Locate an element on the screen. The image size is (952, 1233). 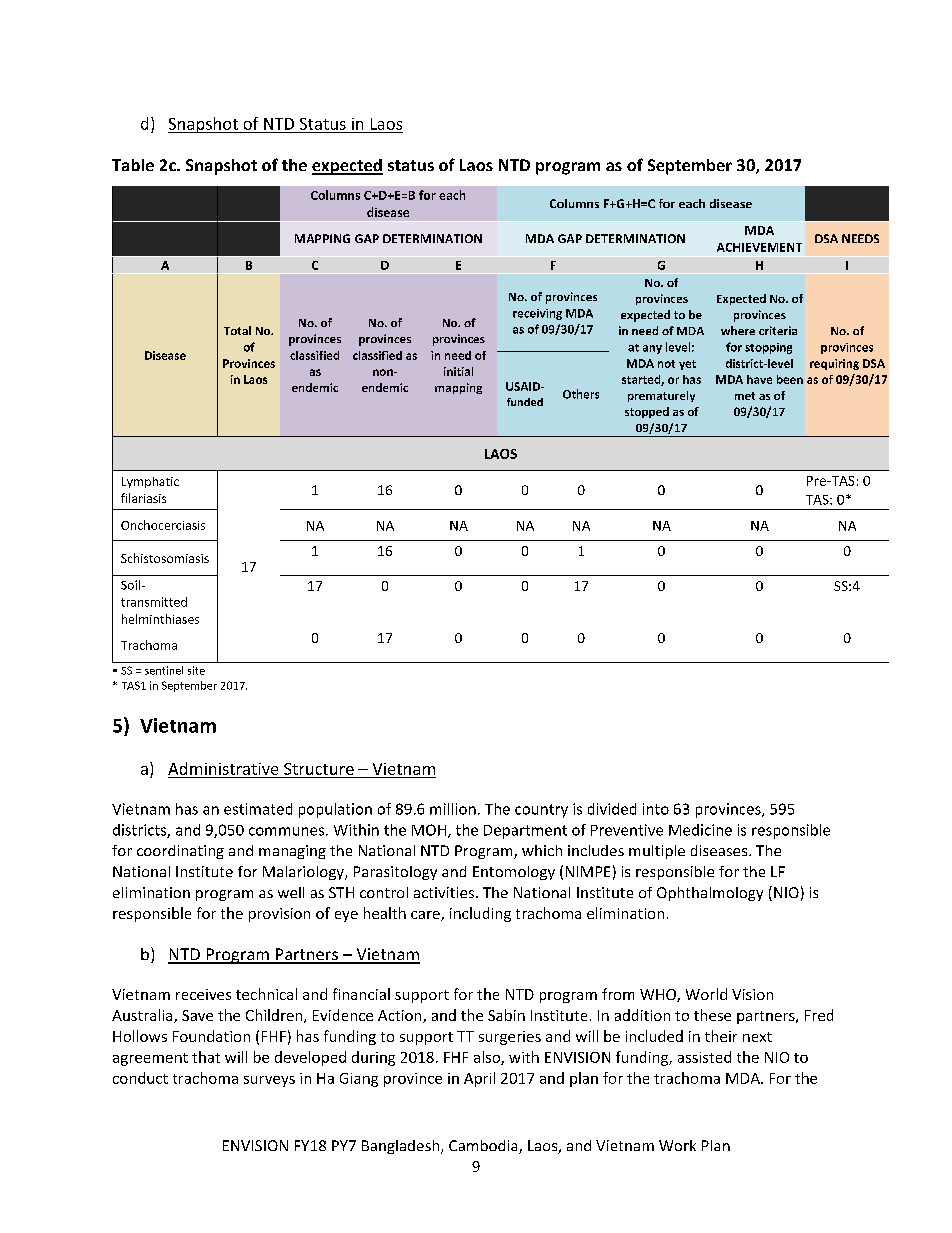
into is located at coordinates (656, 809).
